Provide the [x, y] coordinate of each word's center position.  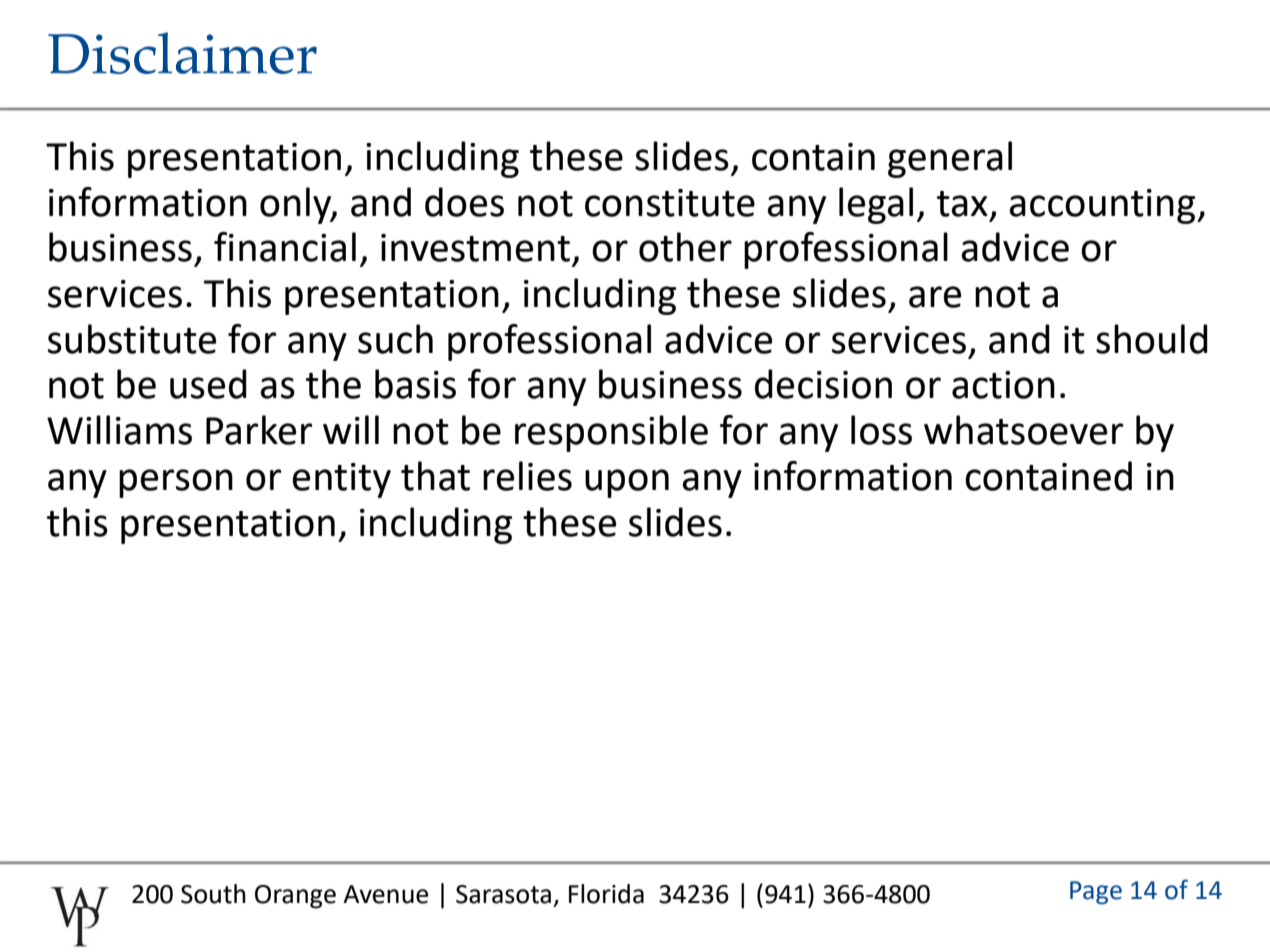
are [935, 297]
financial [285, 247]
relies [527, 476]
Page [1096, 893]
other [685, 247]
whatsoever [1023, 430]
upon [627, 483]
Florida [606, 894]
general [950, 159]
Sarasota [503, 894]
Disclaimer [182, 53]
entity [341, 480]
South [213, 894]
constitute [670, 203]
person [176, 483]
